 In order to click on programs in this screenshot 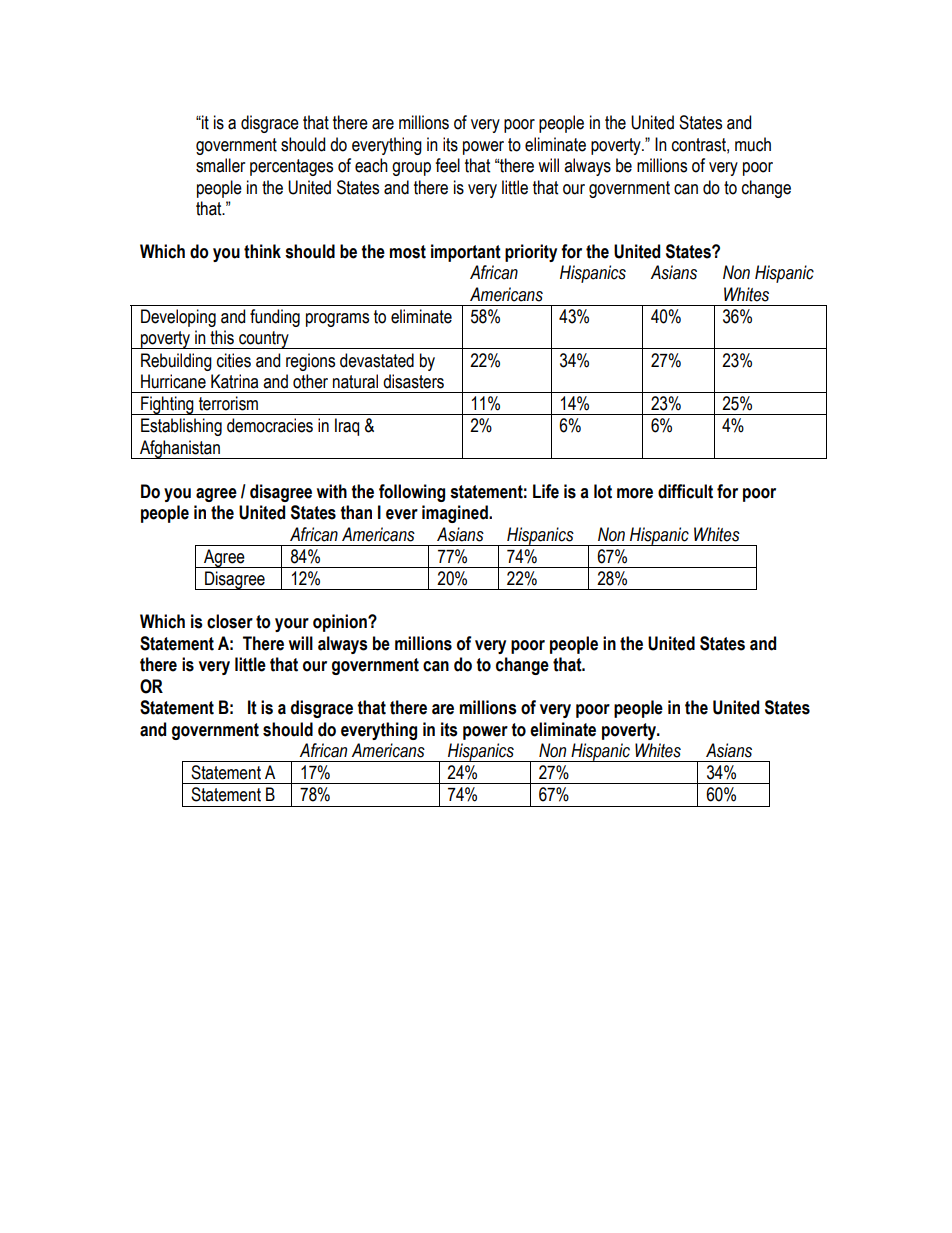, I will do `click(337, 320)`.
